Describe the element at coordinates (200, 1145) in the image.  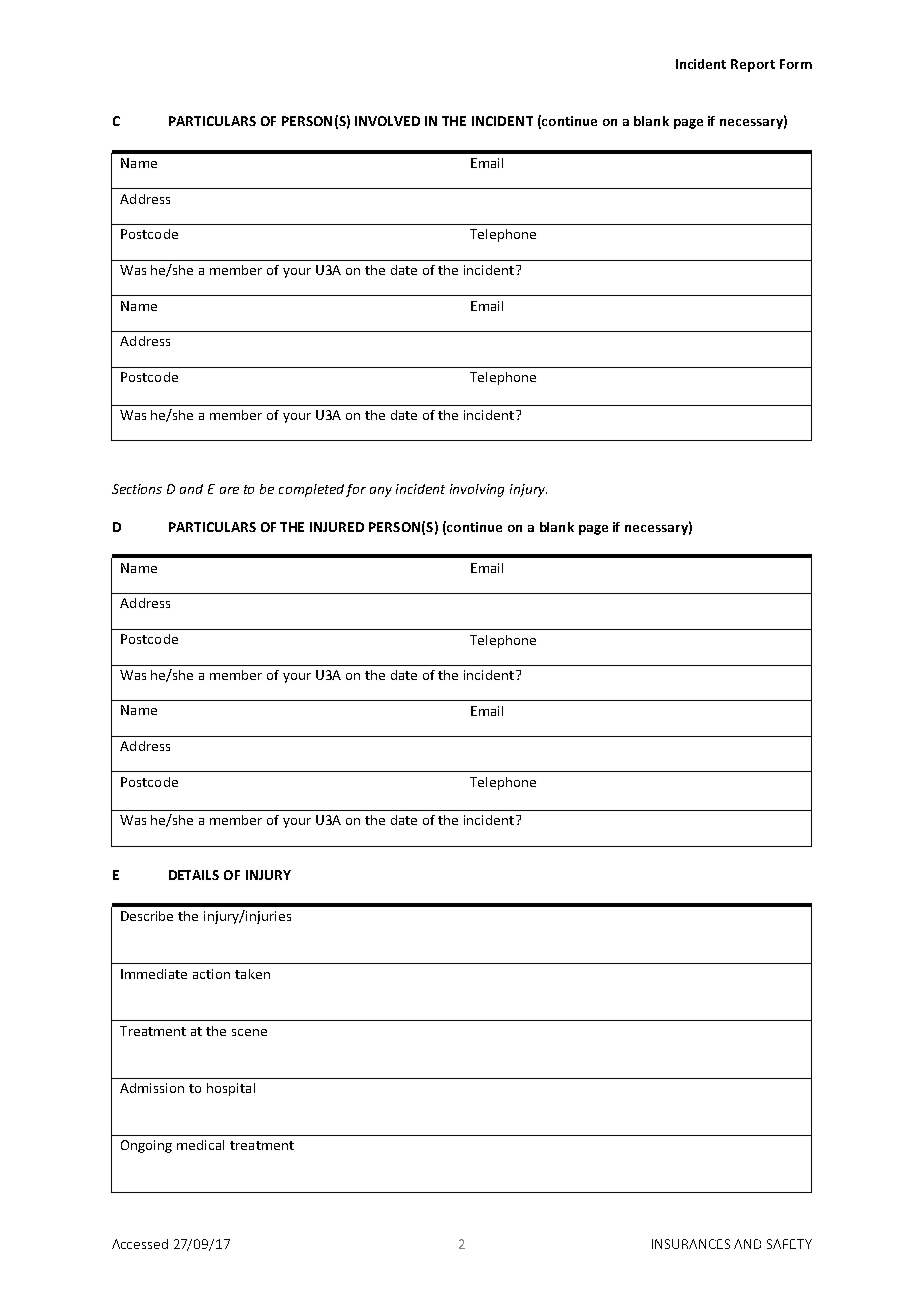
I see `medical` at that location.
